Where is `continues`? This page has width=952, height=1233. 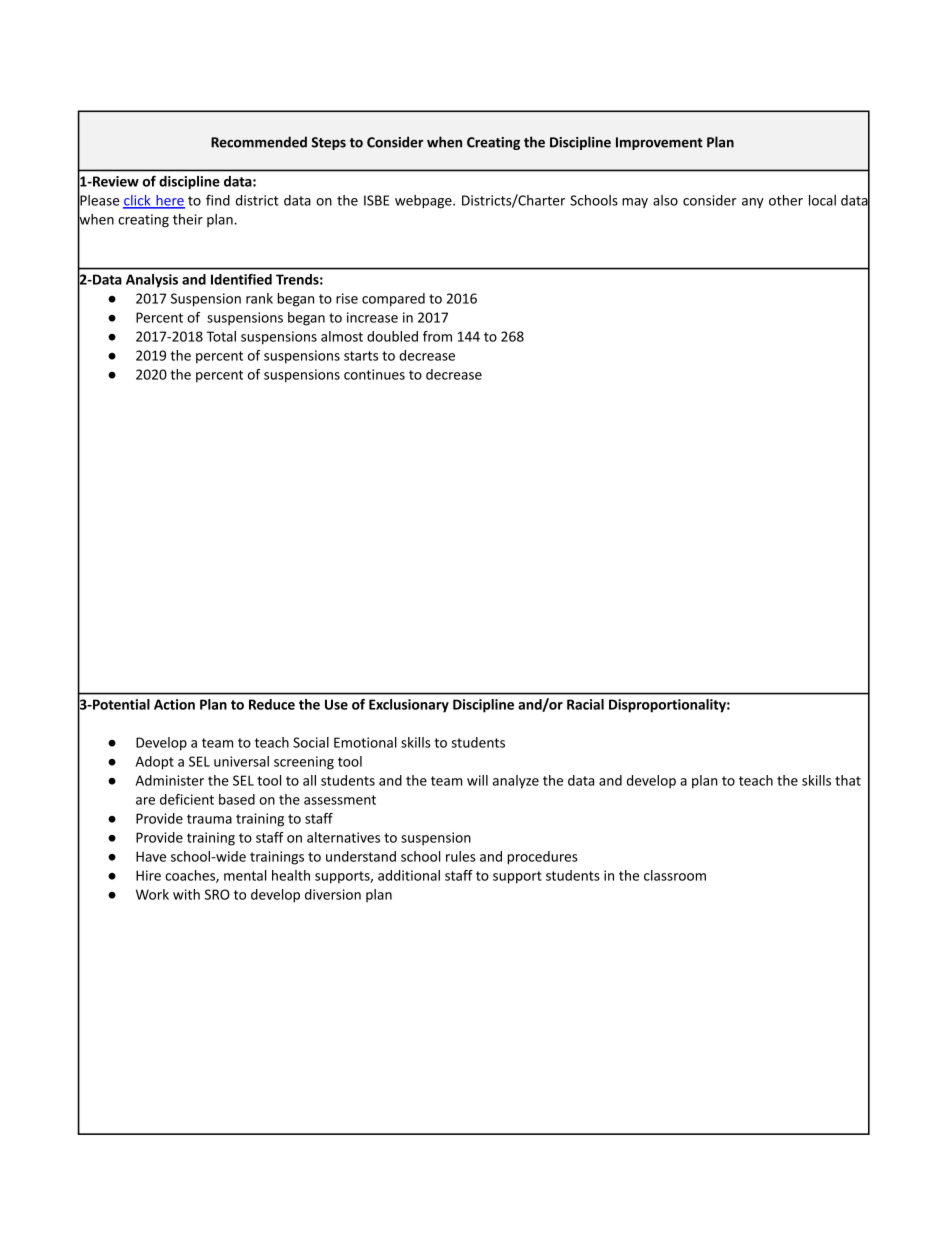
continues is located at coordinates (374, 374).
